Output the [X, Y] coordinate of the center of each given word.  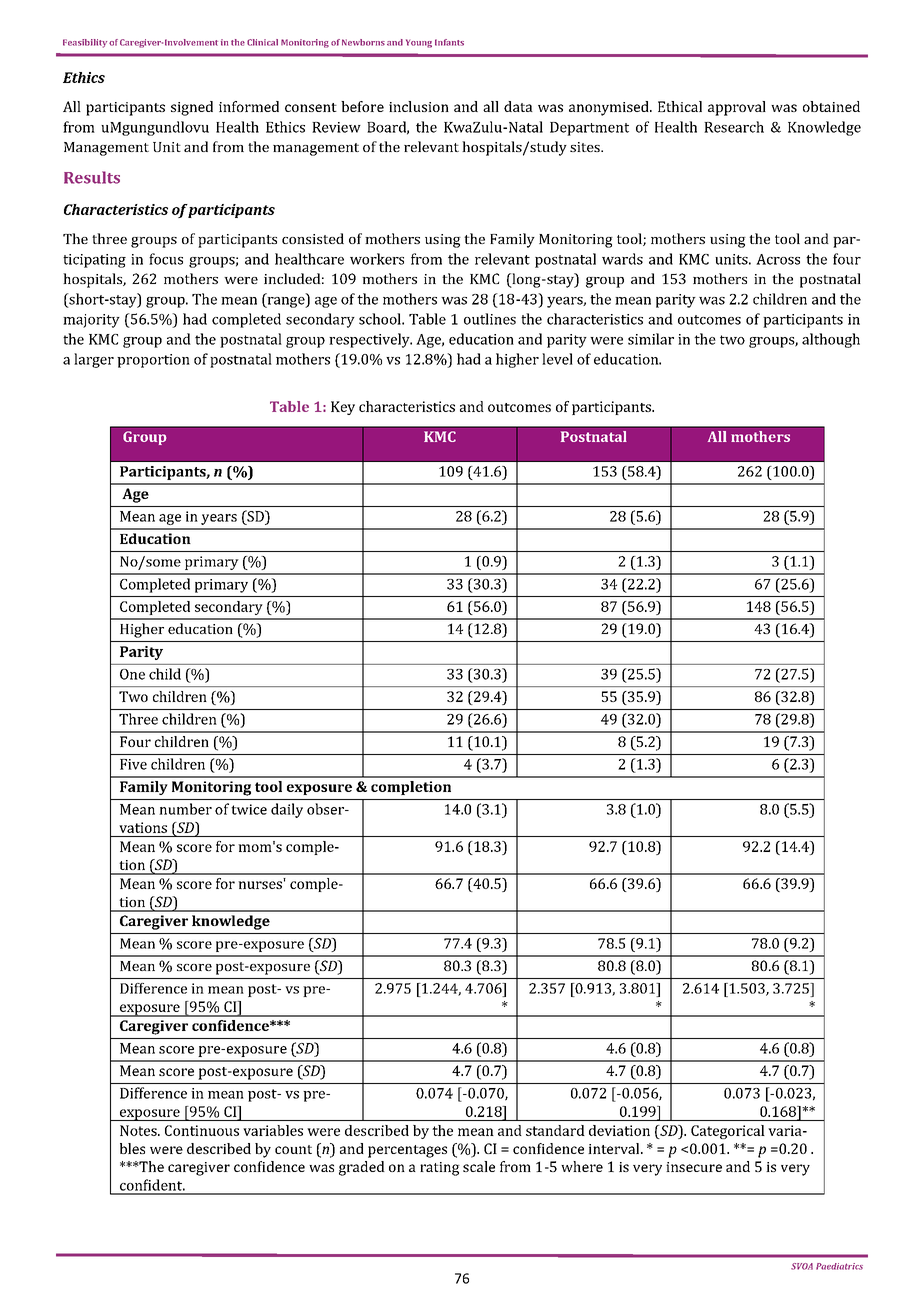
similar [651, 339]
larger [94, 360]
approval [737, 108]
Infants [449, 42]
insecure [694, 1167]
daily [287, 810]
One [132, 674]
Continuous [202, 1130]
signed [192, 108]
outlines [490, 319]
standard [555, 1130]
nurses [260, 885]
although [831, 340]
